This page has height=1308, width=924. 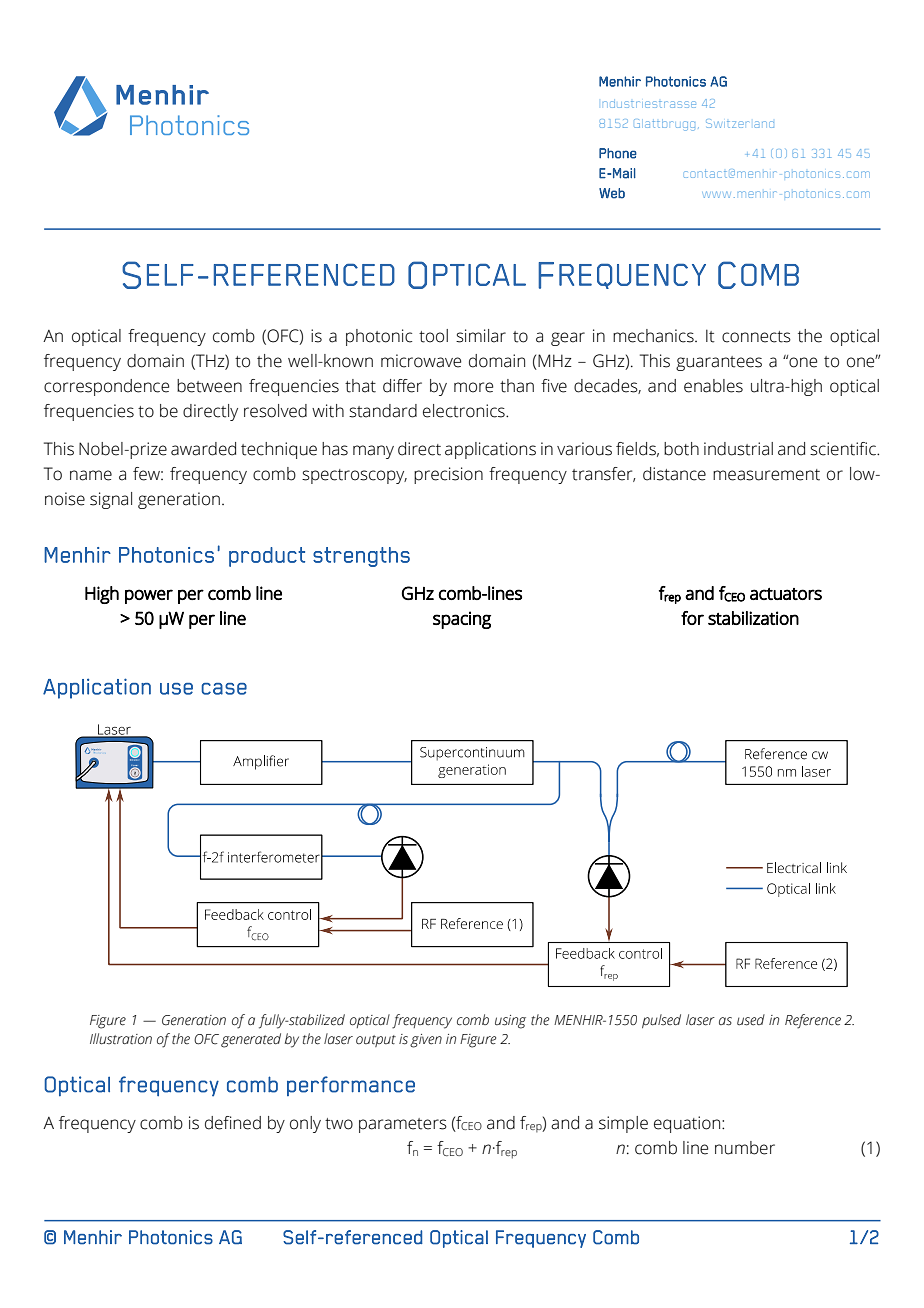 I want to click on Phone, so click(x=618, y=153).
